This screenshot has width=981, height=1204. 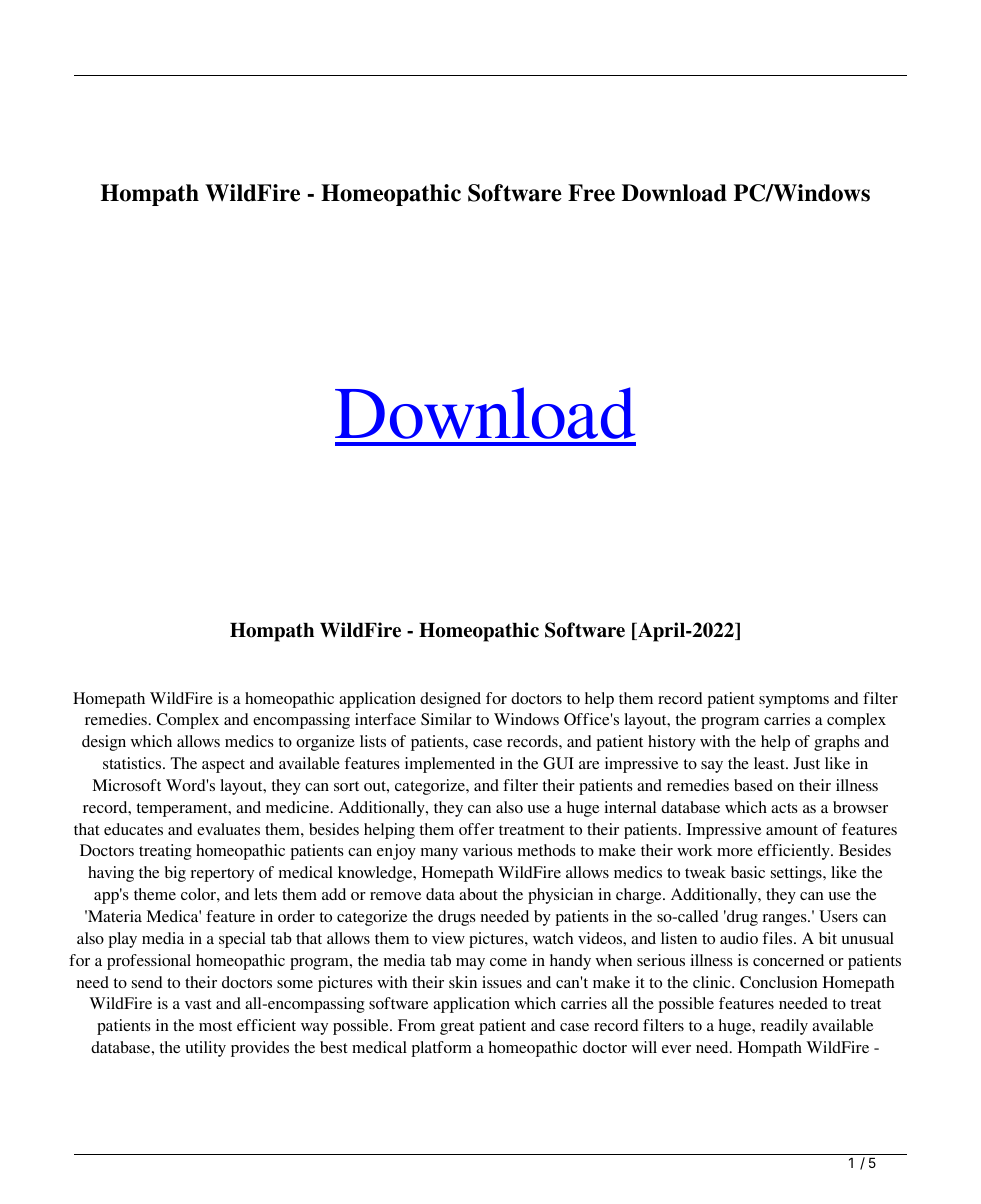 I want to click on amount, so click(x=792, y=830).
